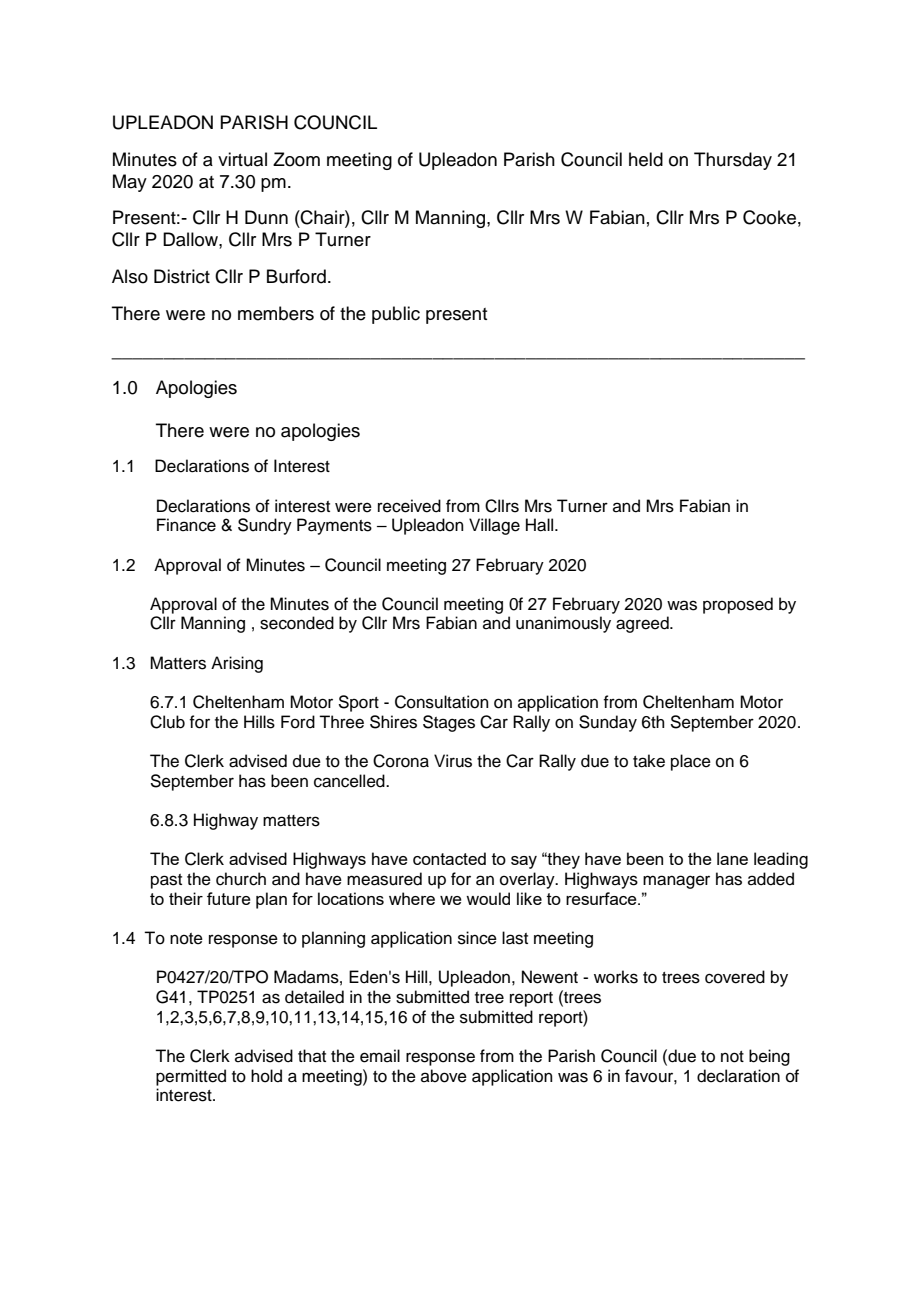  Describe the element at coordinates (242, 159) in the page. I see `virtual` at that location.
